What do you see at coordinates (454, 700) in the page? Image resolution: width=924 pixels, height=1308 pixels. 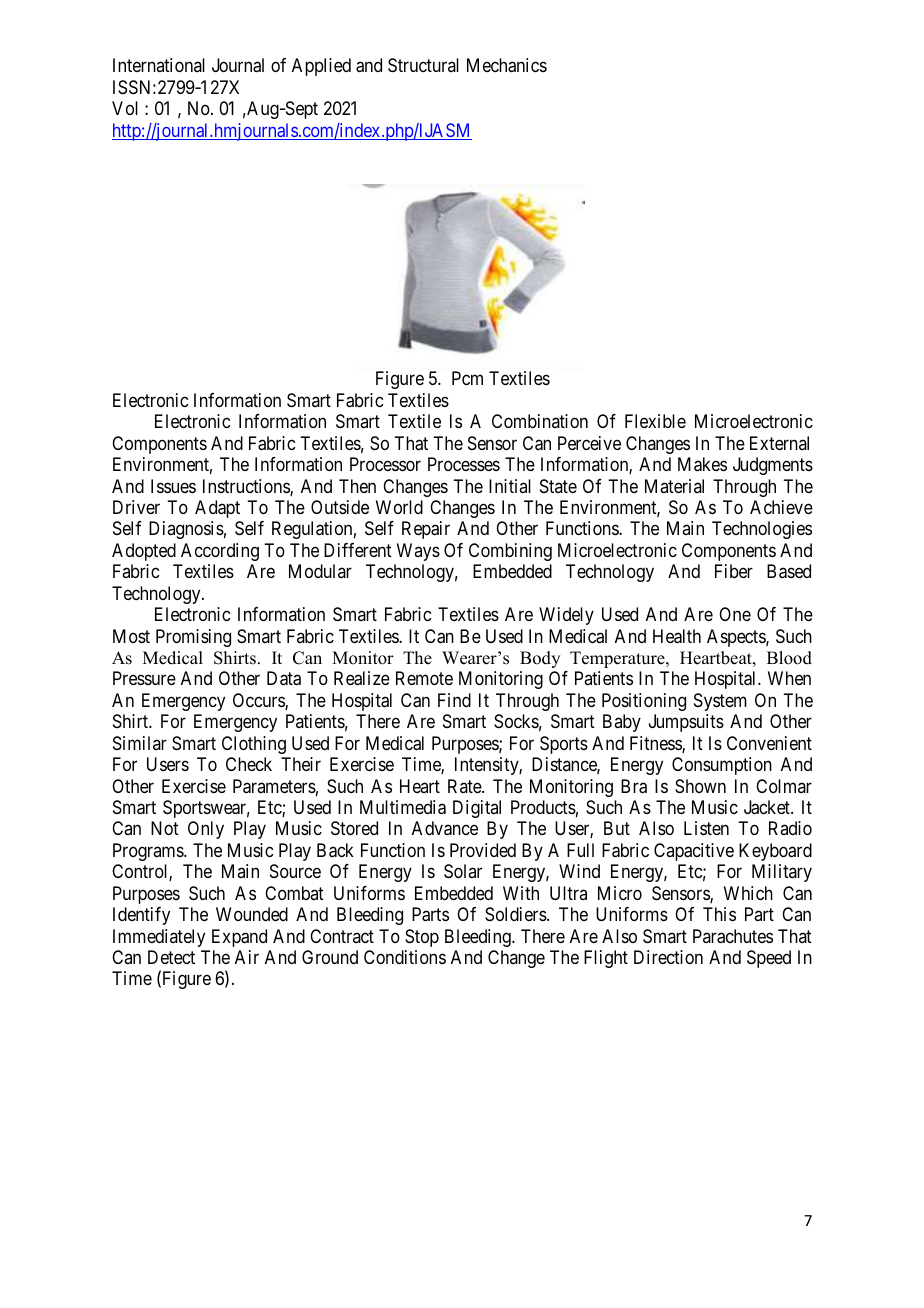 I see `Find` at bounding box center [454, 700].
